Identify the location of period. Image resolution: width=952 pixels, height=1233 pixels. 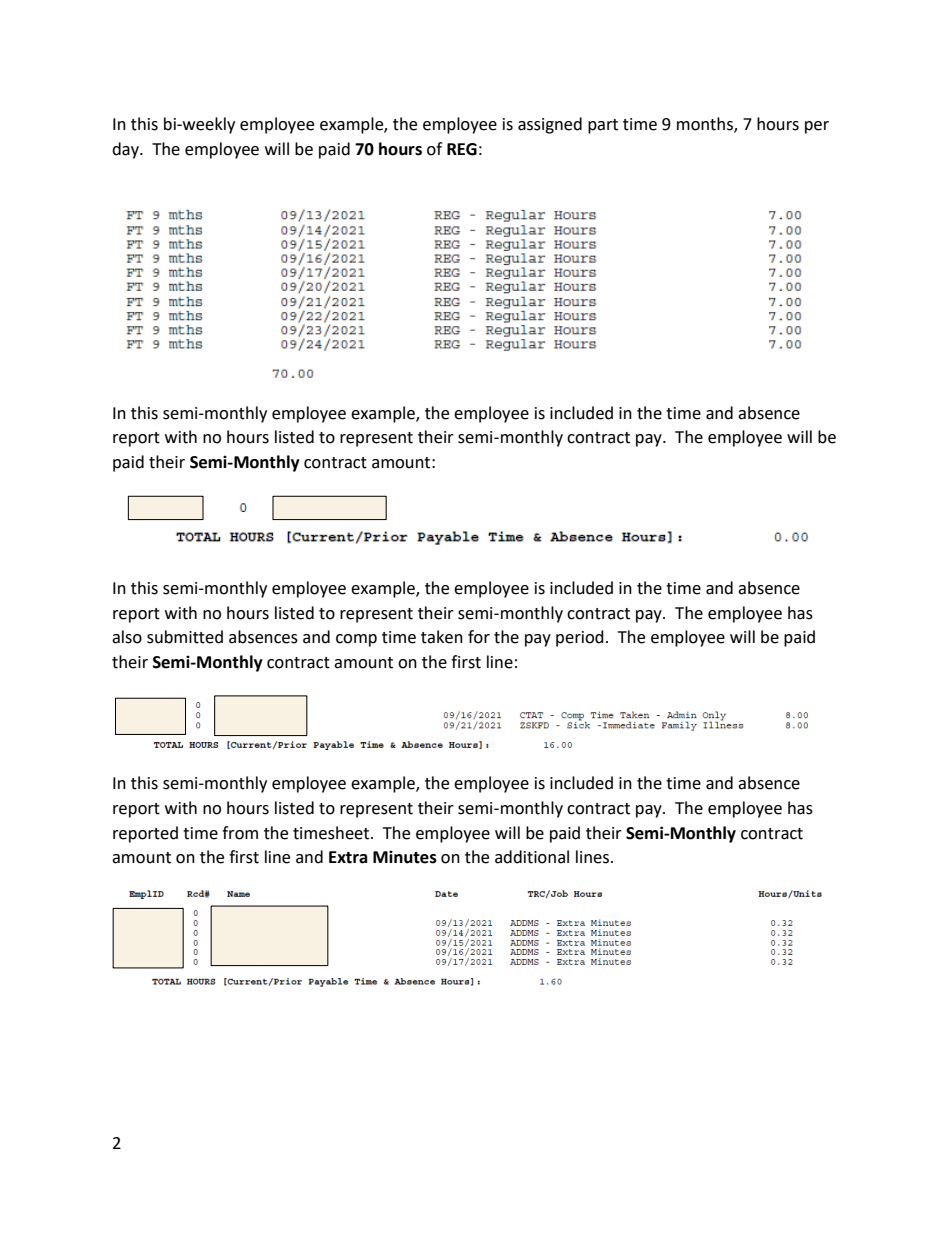
(580, 638).
